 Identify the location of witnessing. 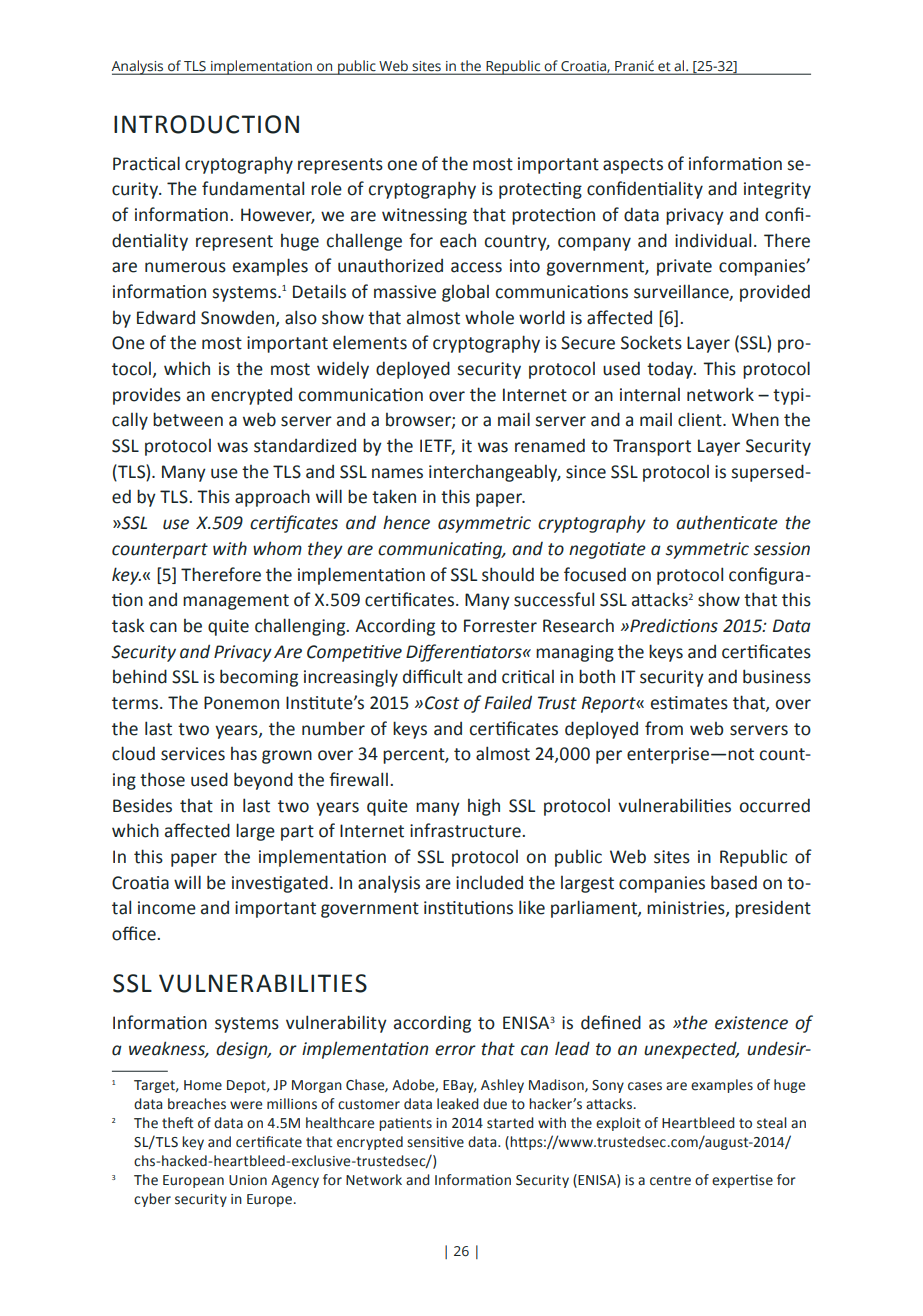
(424, 216).
